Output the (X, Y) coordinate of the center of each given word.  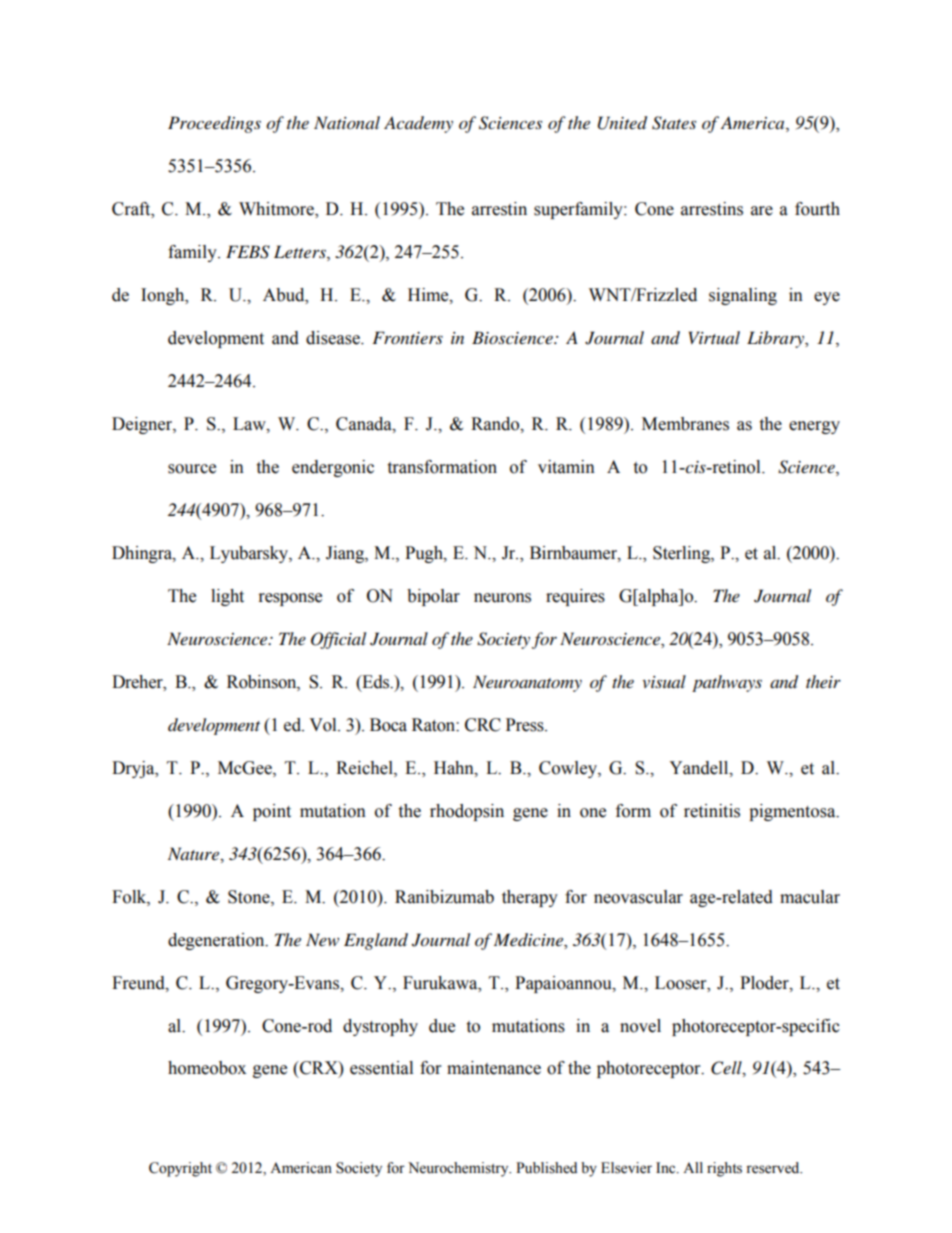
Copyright (180, 1169)
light (227, 597)
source (192, 469)
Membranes (685, 424)
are (762, 211)
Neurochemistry (459, 1169)
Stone (250, 897)
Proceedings (214, 124)
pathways (727, 683)
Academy (418, 124)
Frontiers (407, 337)
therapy (530, 898)
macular (810, 897)
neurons (502, 598)
